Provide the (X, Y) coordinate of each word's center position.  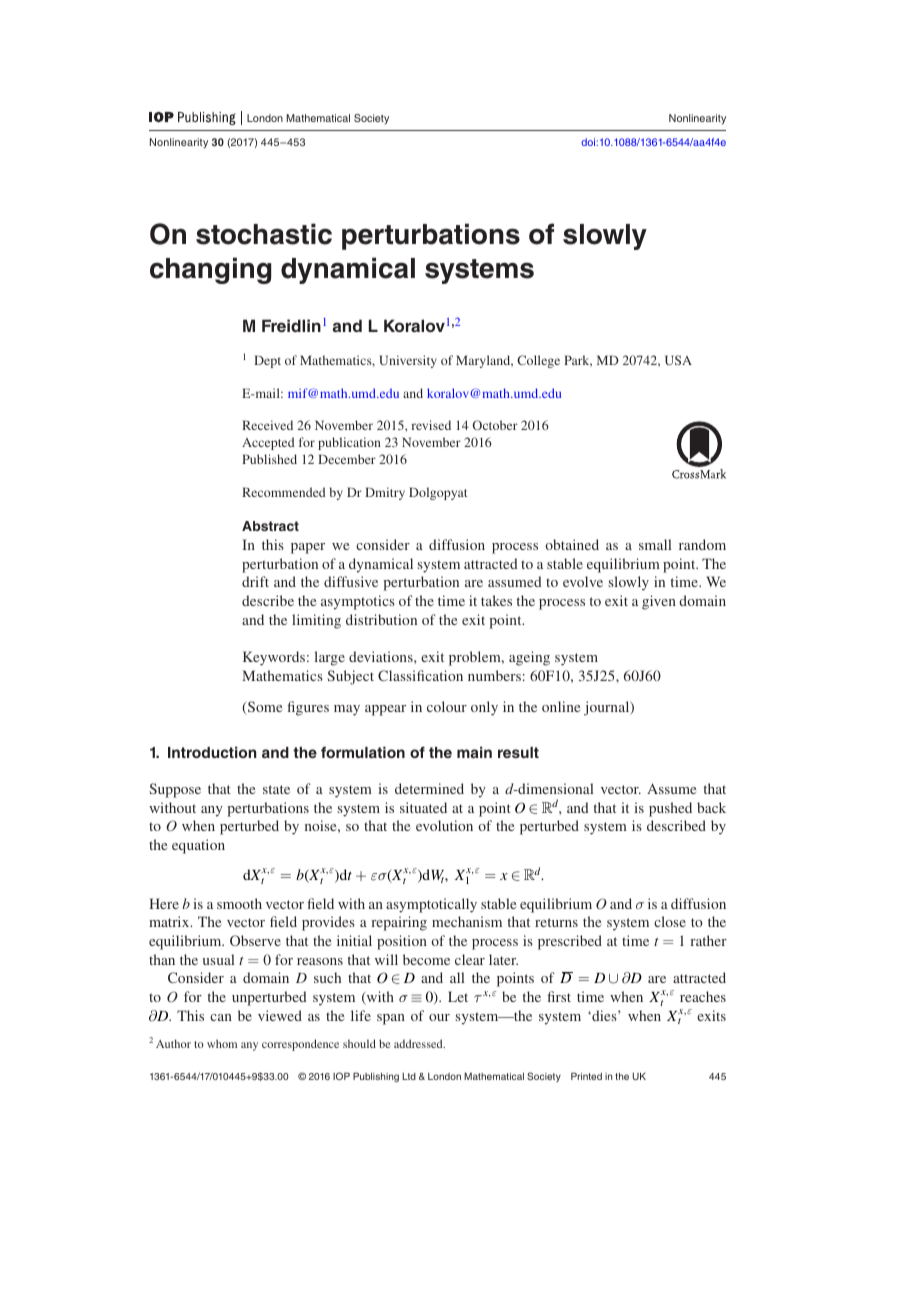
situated (423, 807)
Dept (267, 361)
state (276, 789)
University (408, 361)
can (221, 1017)
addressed (419, 1043)
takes (496, 600)
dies (604, 1015)
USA (678, 360)
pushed (670, 809)
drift (255, 581)
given (659, 602)
